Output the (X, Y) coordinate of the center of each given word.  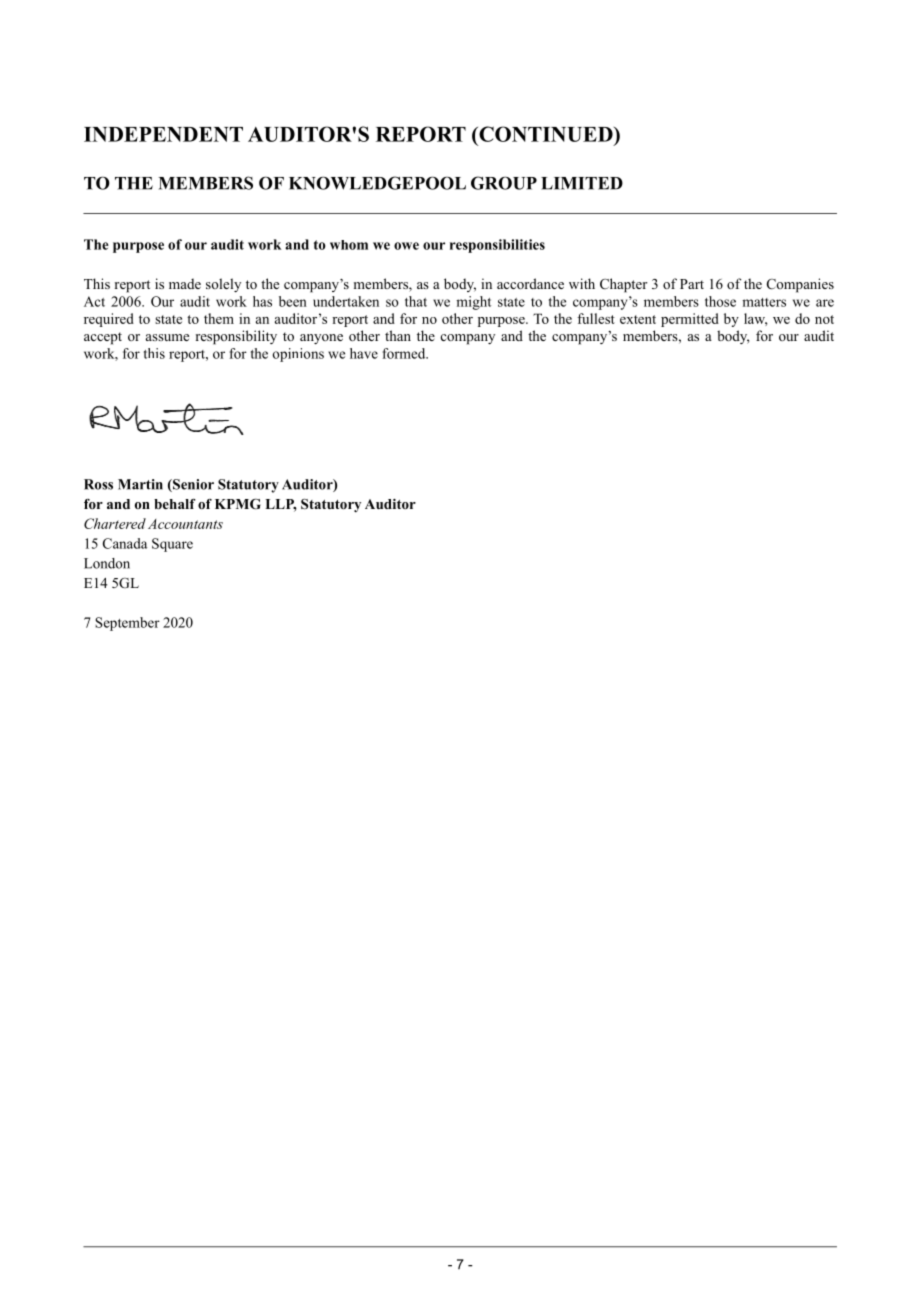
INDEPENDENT (163, 134)
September (127, 624)
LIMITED (582, 183)
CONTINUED (546, 134)
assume (167, 337)
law (755, 319)
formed (405, 353)
